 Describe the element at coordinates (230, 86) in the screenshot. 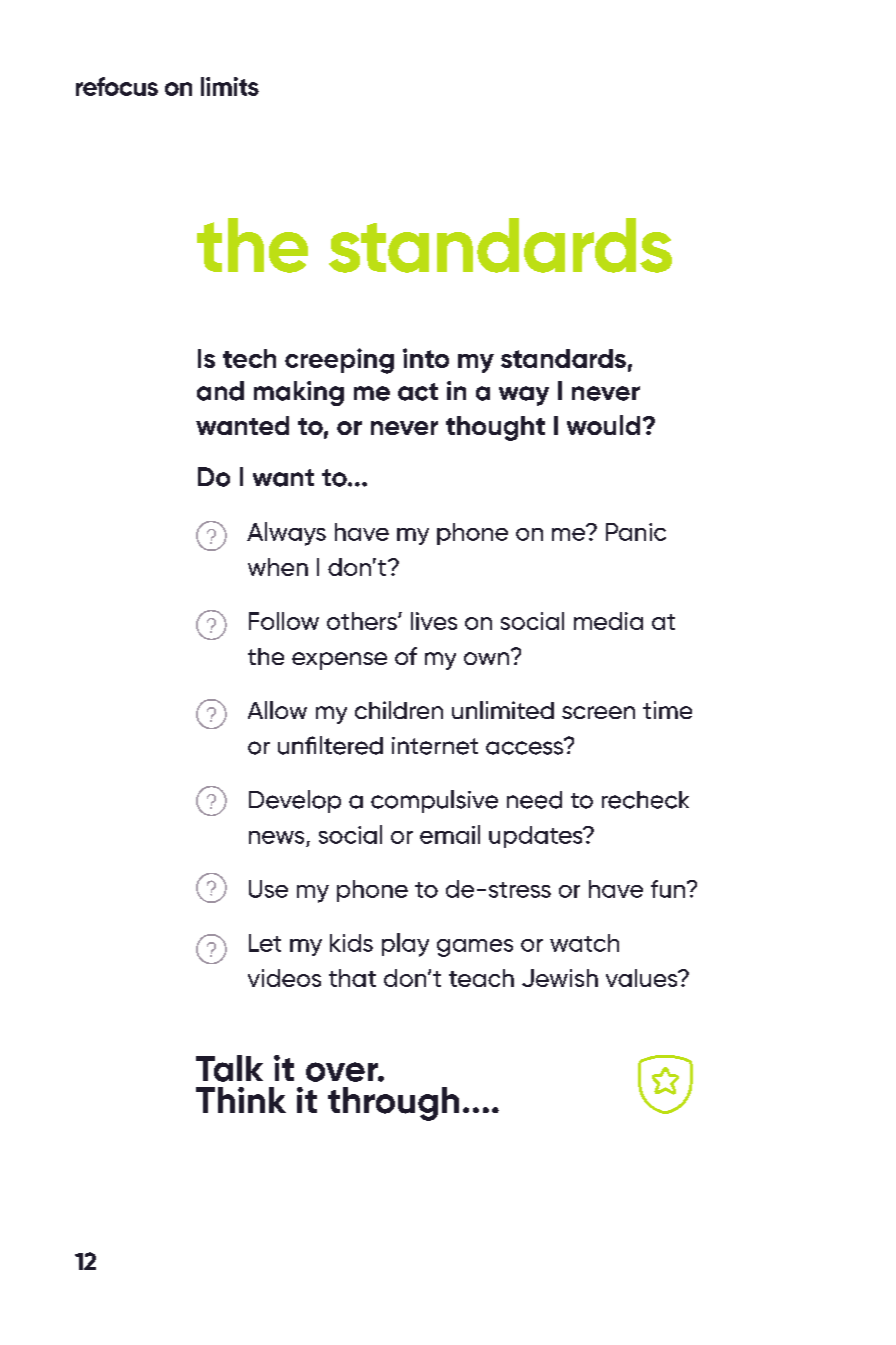

I see `limits` at that location.
